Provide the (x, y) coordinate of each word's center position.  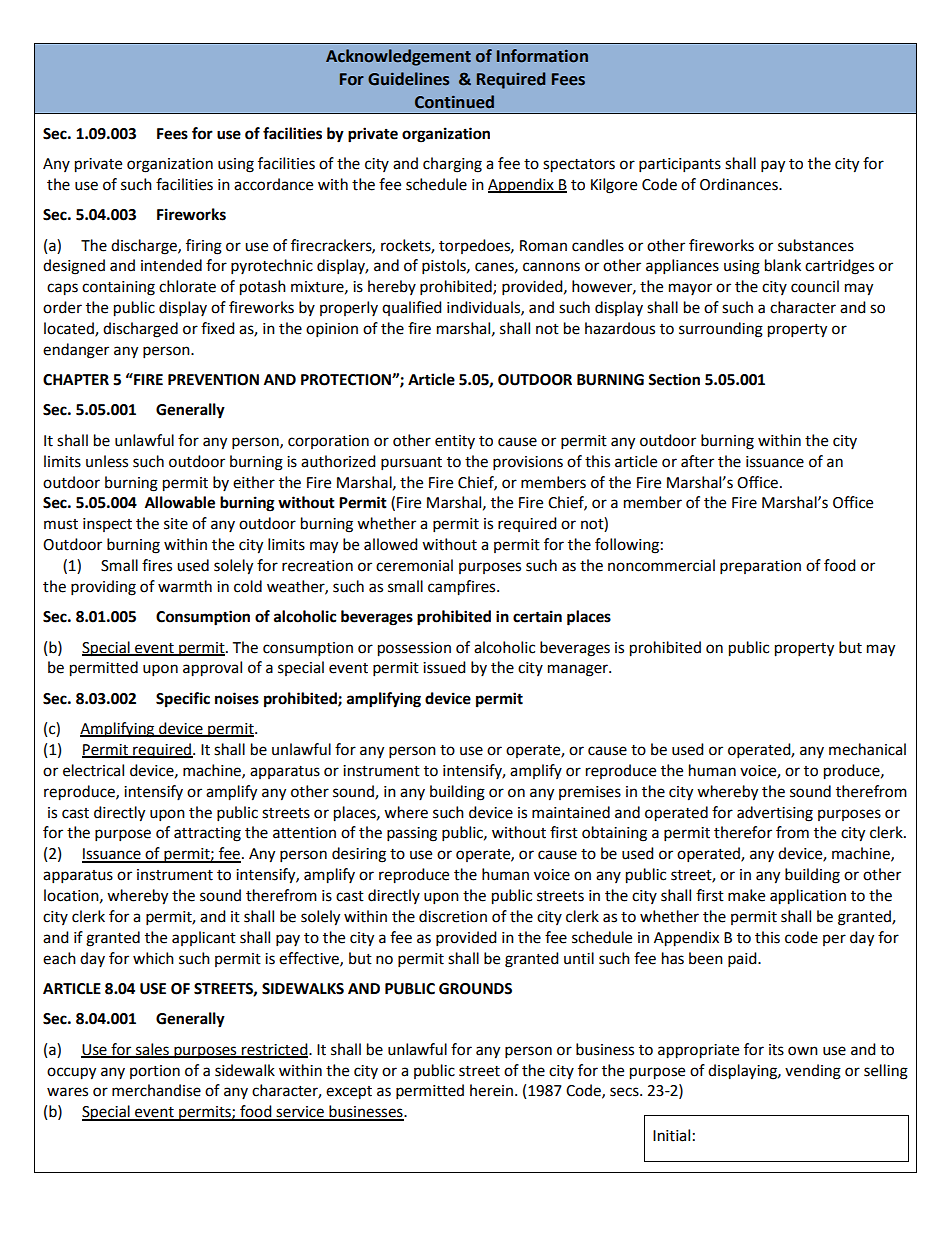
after (697, 461)
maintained (571, 812)
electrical (93, 770)
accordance (273, 184)
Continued (454, 102)
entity (455, 442)
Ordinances (740, 184)
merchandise (156, 1090)
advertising (775, 814)
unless (107, 461)
